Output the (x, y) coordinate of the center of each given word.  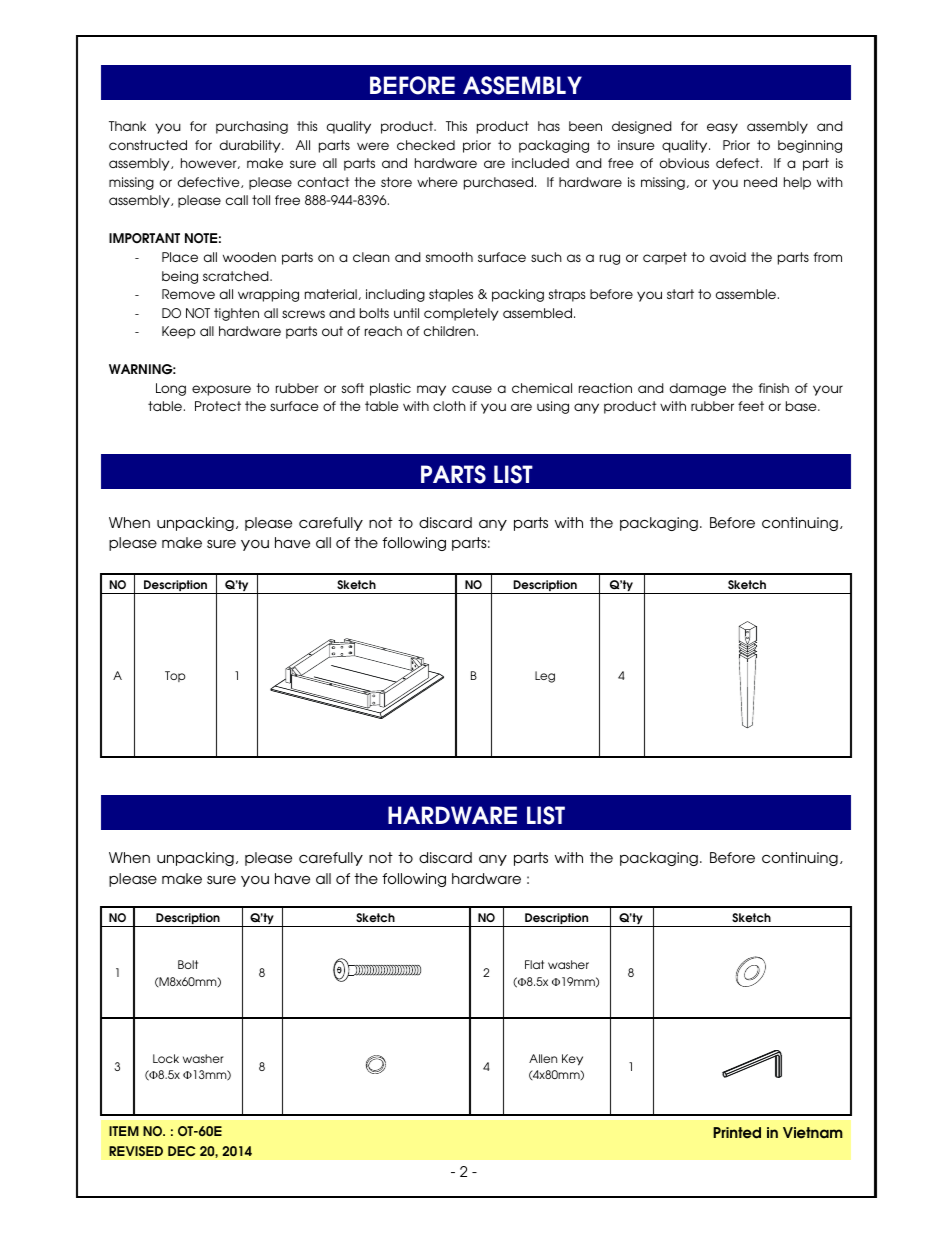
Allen (543, 1058)
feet (751, 406)
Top (175, 676)
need (760, 182)
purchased (500, 183)
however (210, 163)
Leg (545, 677)
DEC (181, 1151)
